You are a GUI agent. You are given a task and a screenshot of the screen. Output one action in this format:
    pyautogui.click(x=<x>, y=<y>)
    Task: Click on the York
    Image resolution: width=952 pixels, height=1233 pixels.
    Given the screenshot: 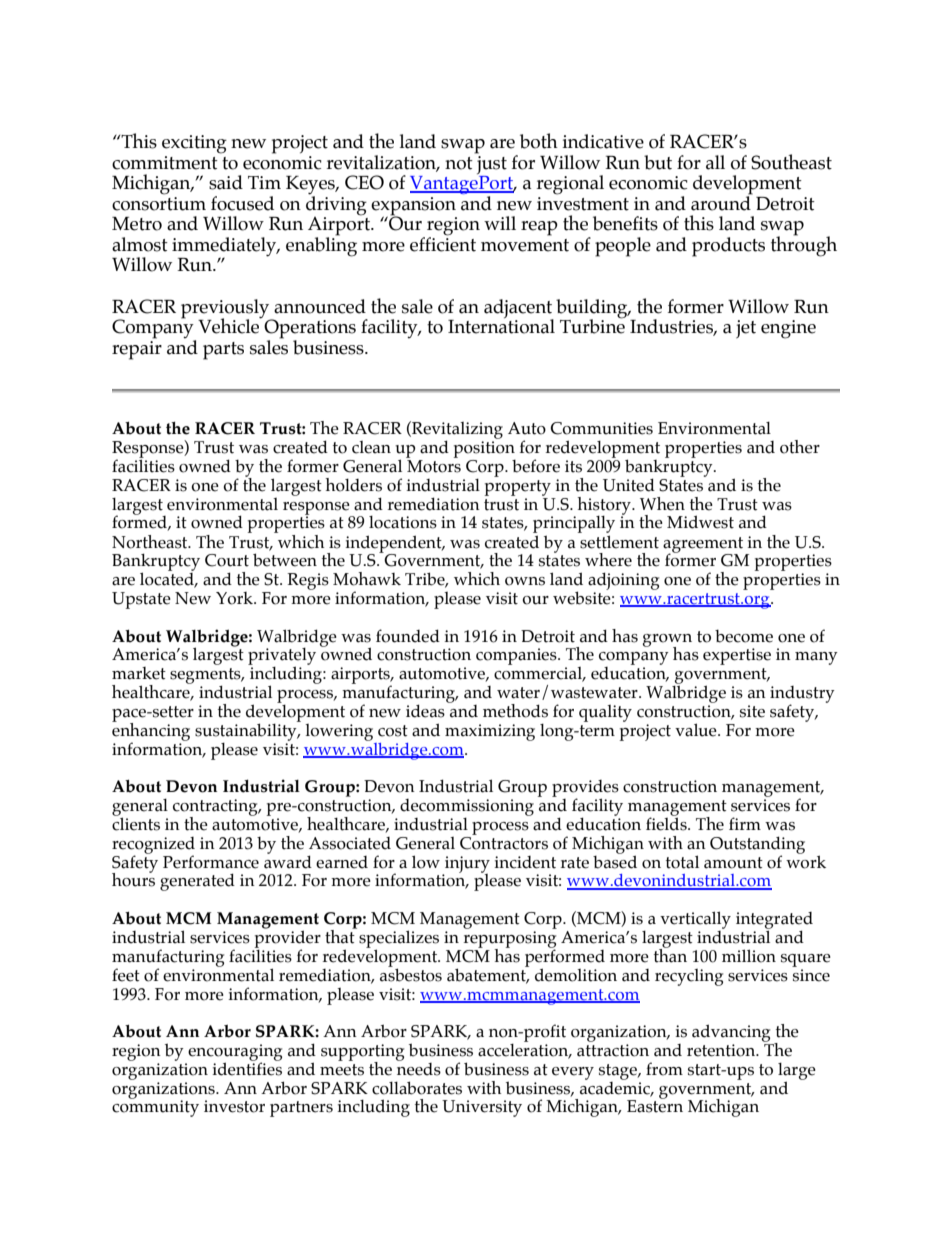 What is the action you would take?
    pyautogui.click(x=236, y=598)
